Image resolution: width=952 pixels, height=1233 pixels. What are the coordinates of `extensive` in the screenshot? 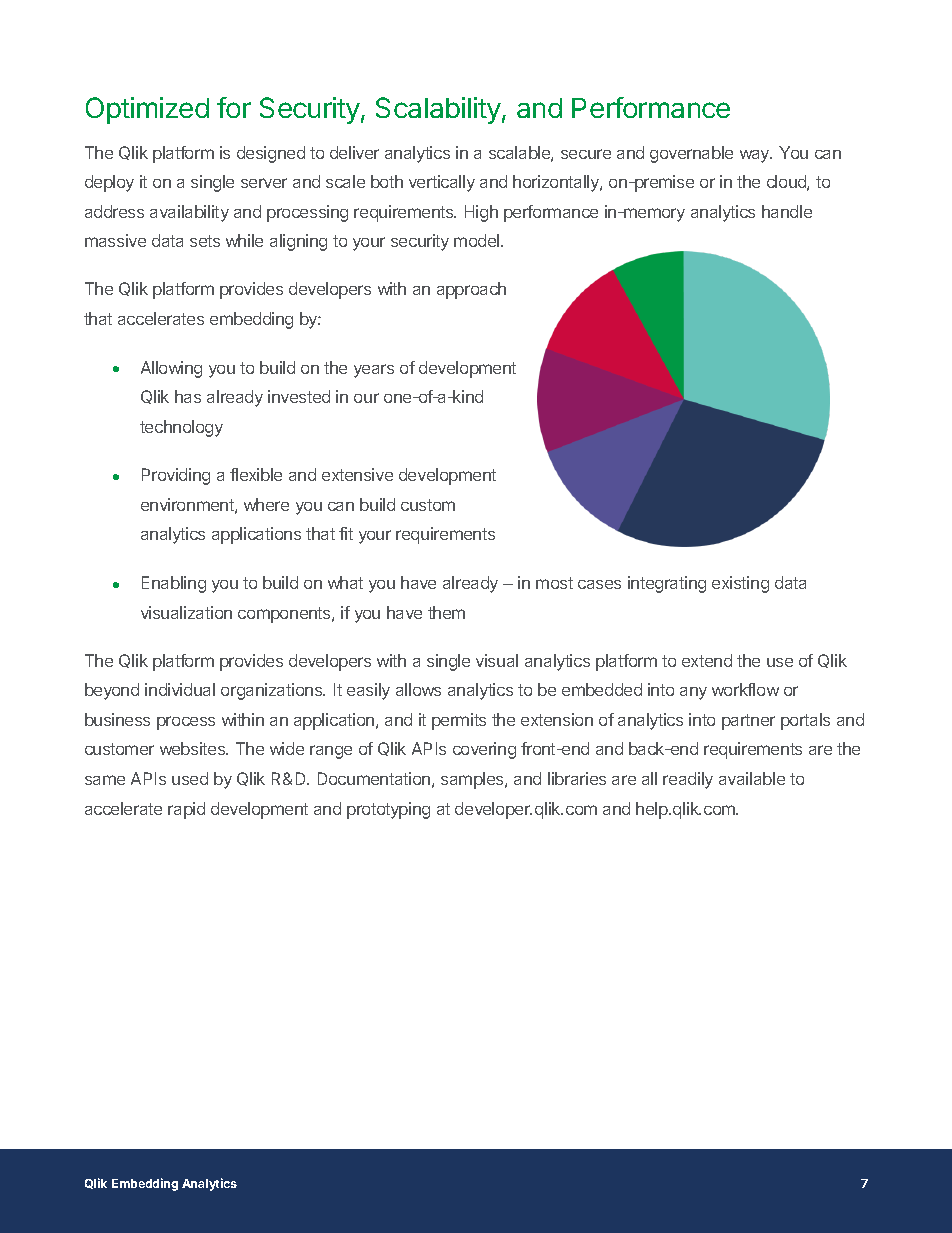 It's located at (357, 474).
